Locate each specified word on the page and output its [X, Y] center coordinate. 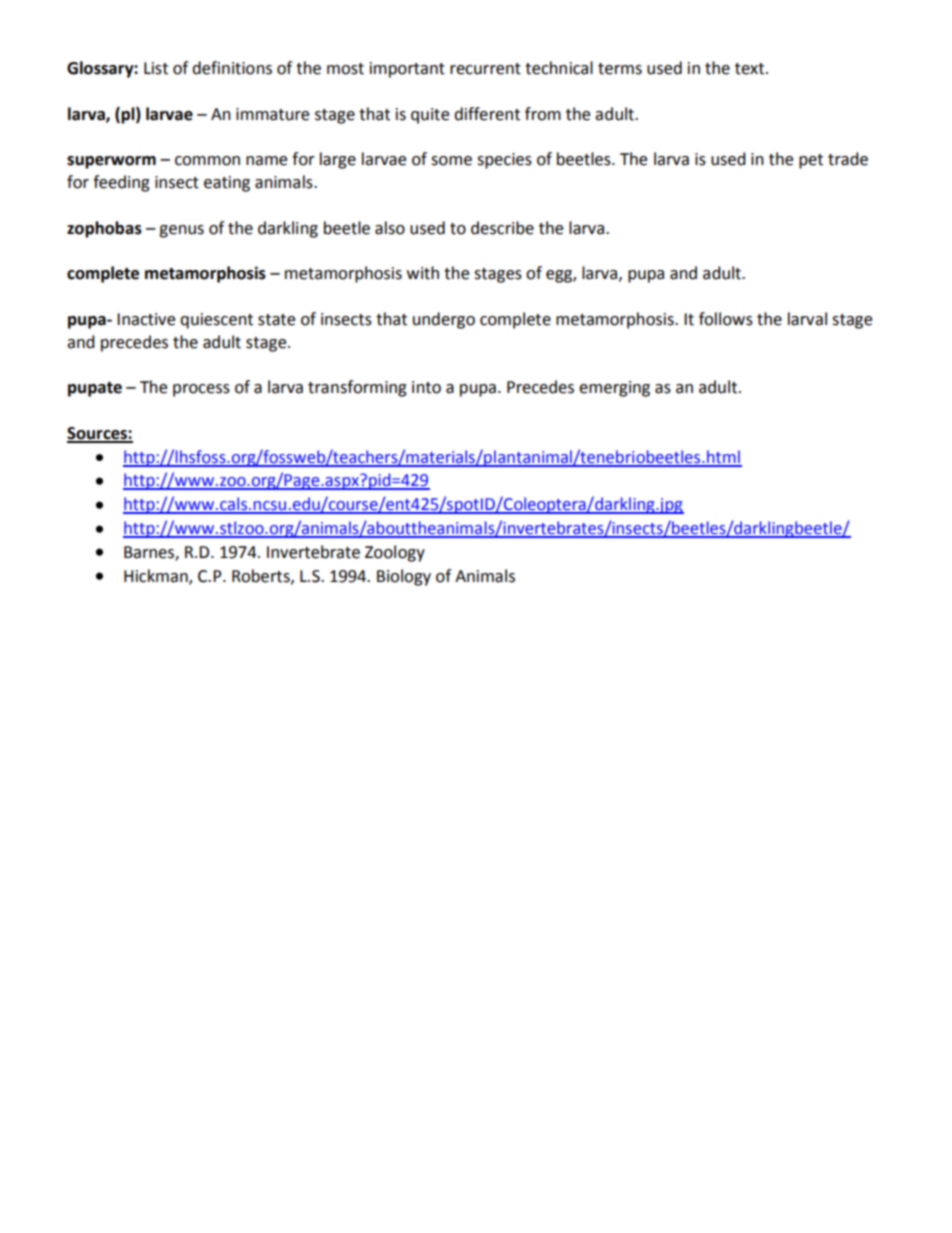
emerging [614, 389]
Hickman [157, 576]
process [201, 390]
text [751, 69]
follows [726, 319]
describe [502, 228]
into [426, 387]
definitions [232, 68]
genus [181, 231]
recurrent [485, 69]
